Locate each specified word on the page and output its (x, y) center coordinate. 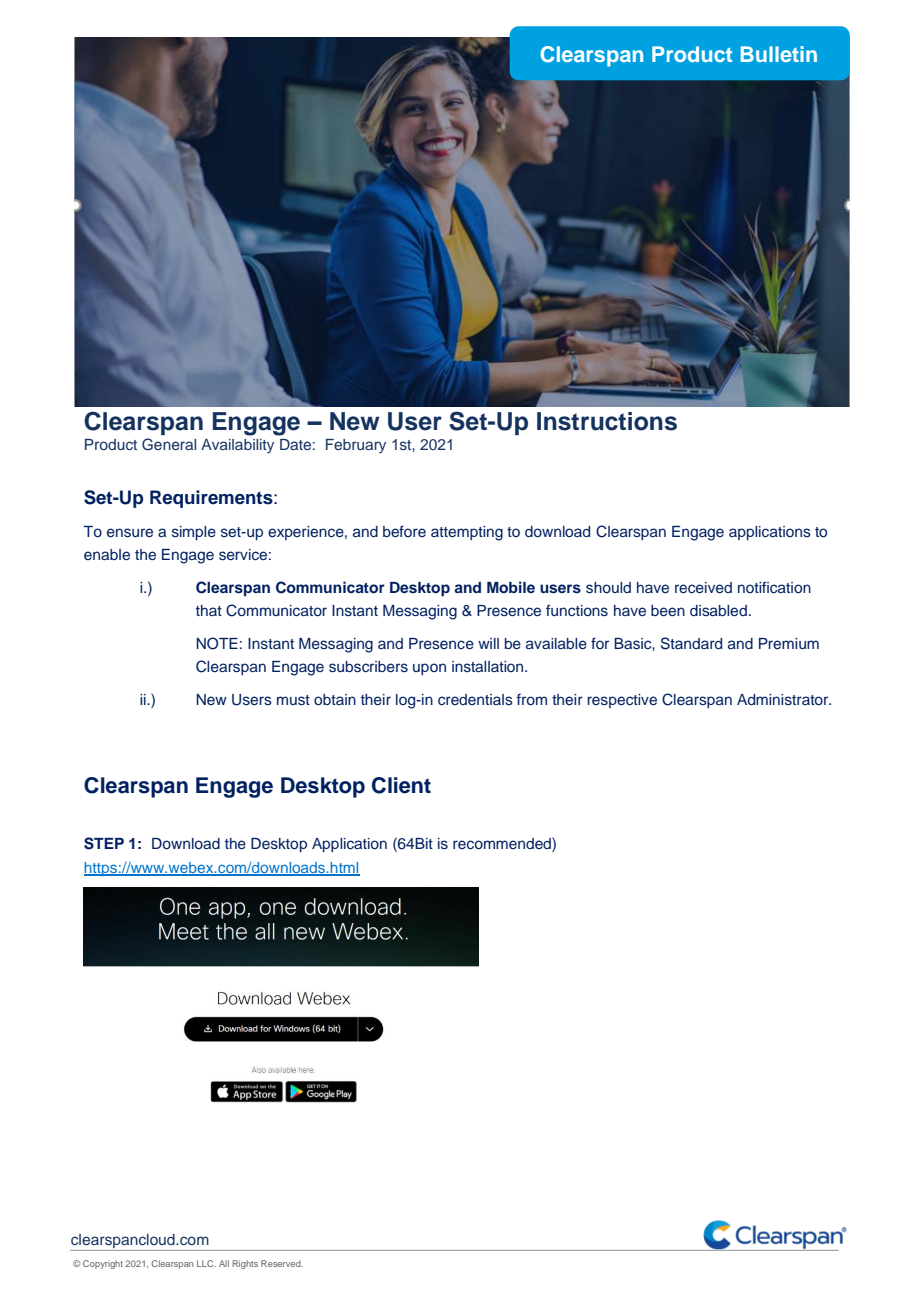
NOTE (217, 643)
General (169, 444)
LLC (206, 1263)
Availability (237, 446)
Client (401, 785)
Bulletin (779, 54)
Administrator (784, 700)
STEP (104, 843)
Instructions (607, 421)
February (356, 446)
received (703, 587)
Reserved (282, 1263)
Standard (691, 643)
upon (429, 669)
